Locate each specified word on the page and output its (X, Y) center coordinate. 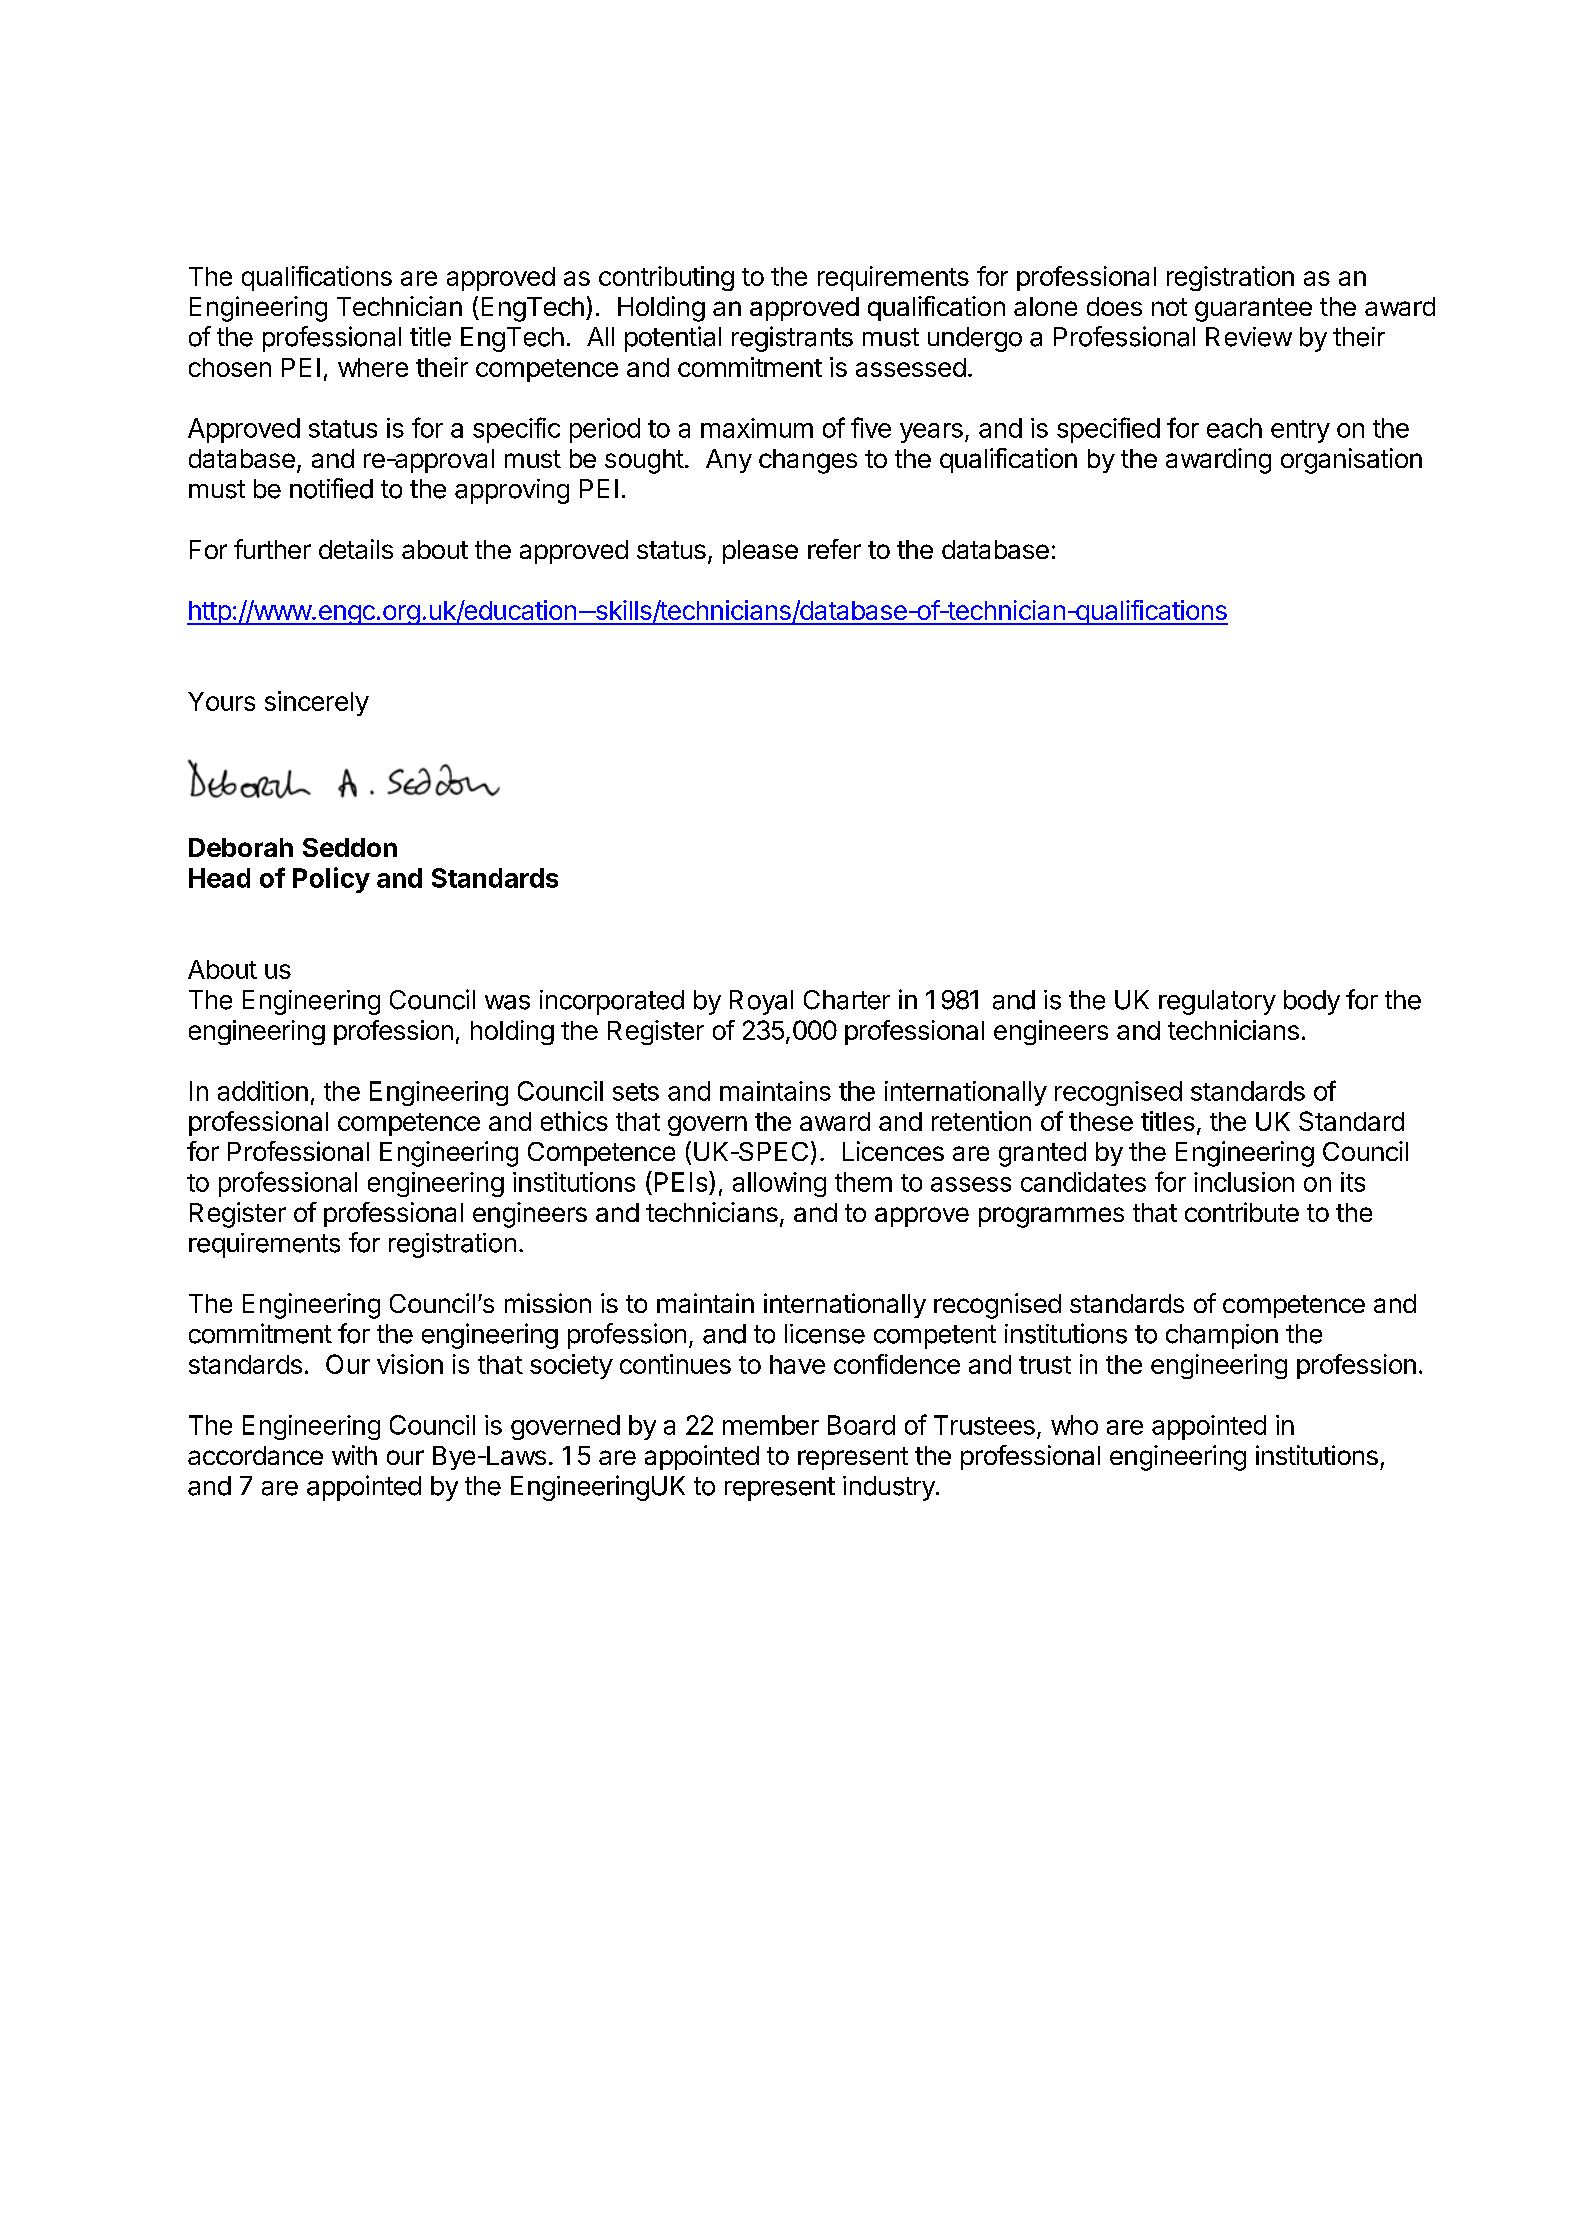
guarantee (1253, 310)
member (771, 1425)
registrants (792, 339)
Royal (761, 1002)
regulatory (1217, 1002)
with (354, 1455)
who (1074, 1425)
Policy (331, 880)
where (373, 367)
